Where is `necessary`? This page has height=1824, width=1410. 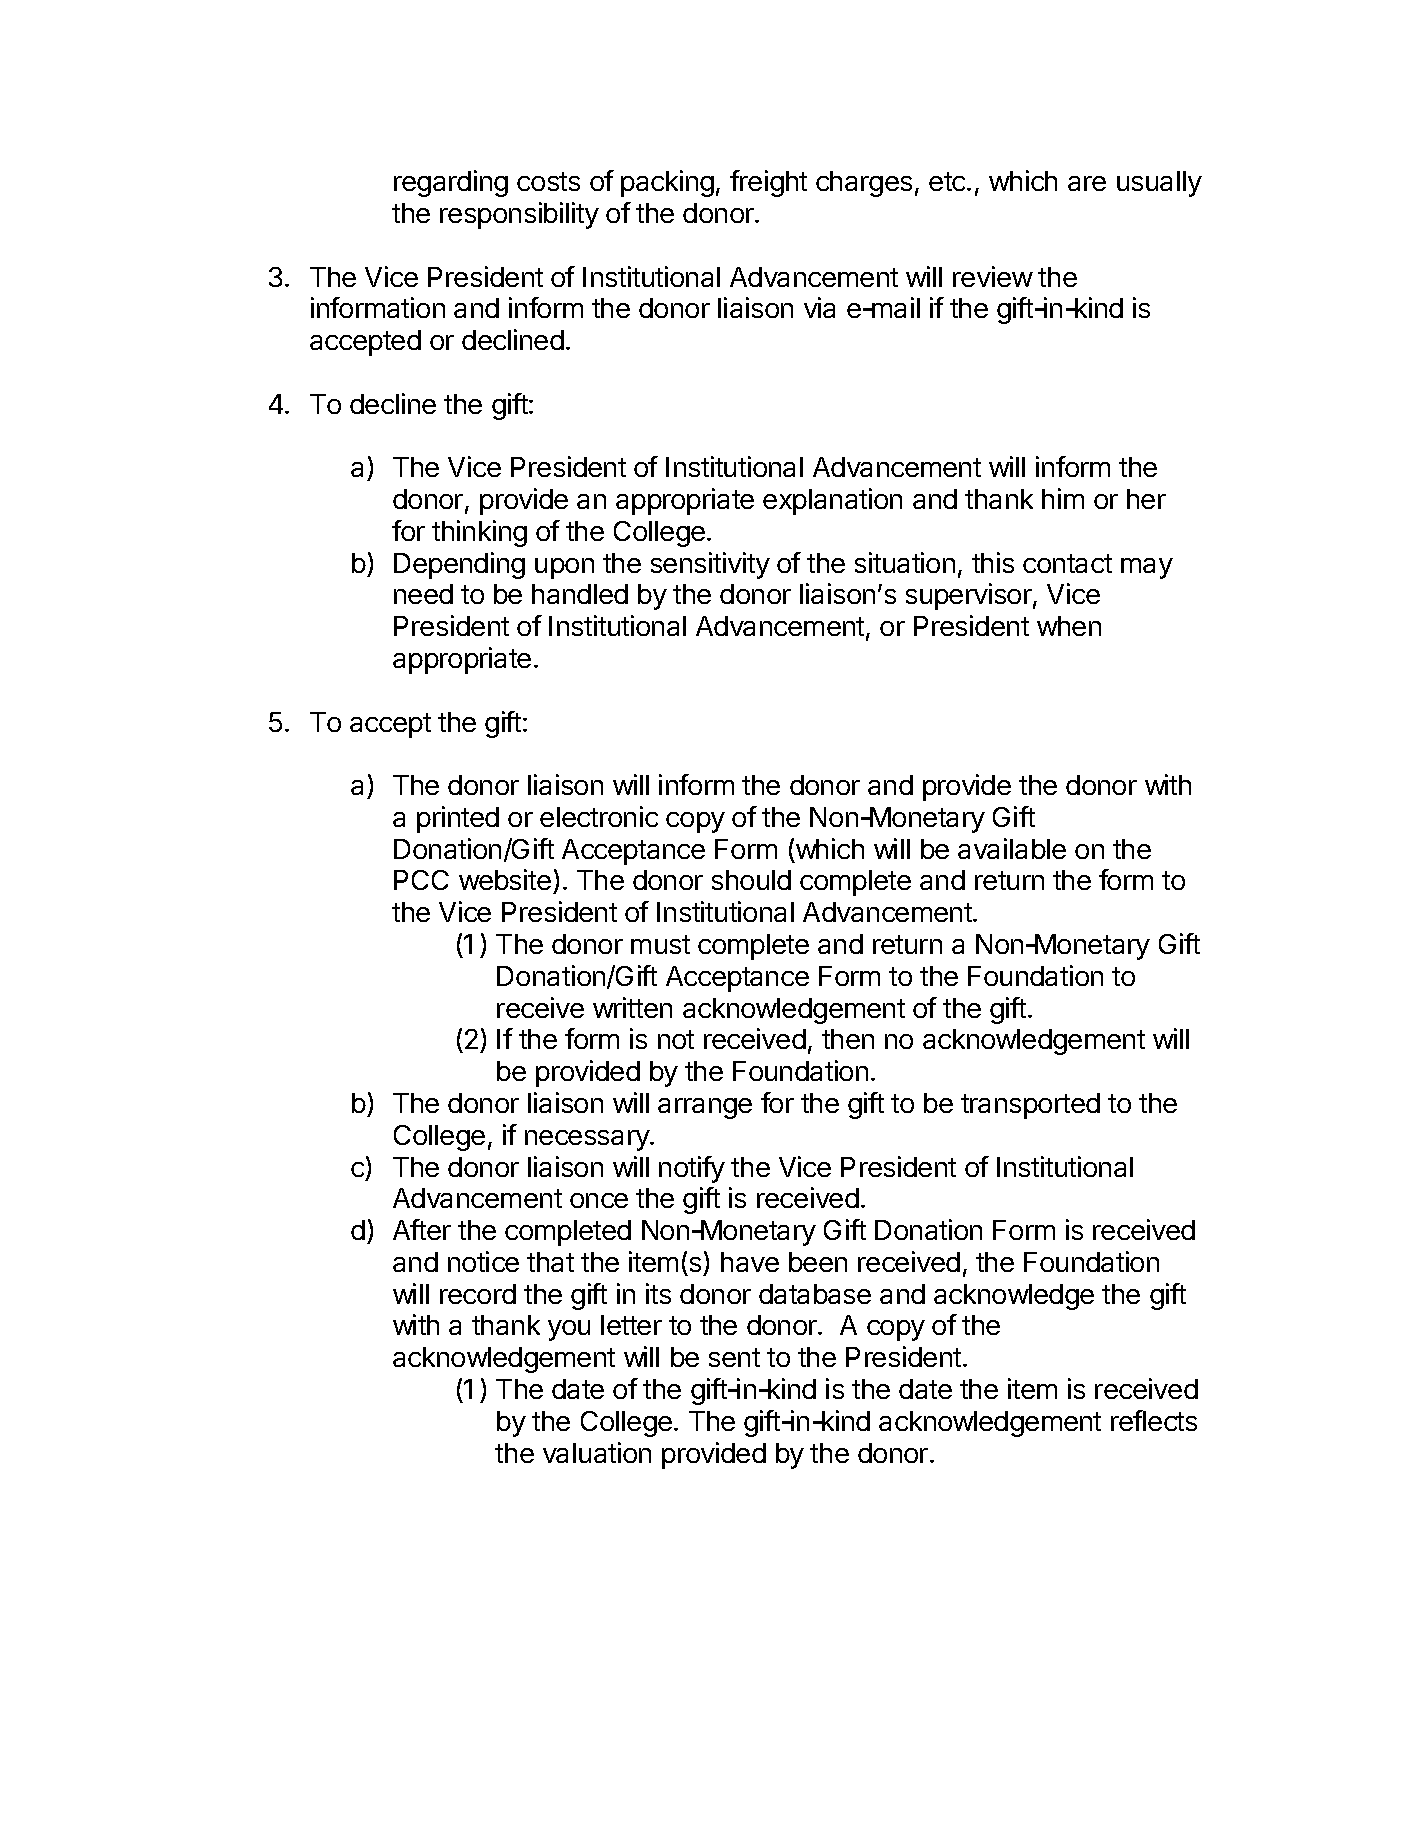 necessary is located at coordinates (588, 1140).
